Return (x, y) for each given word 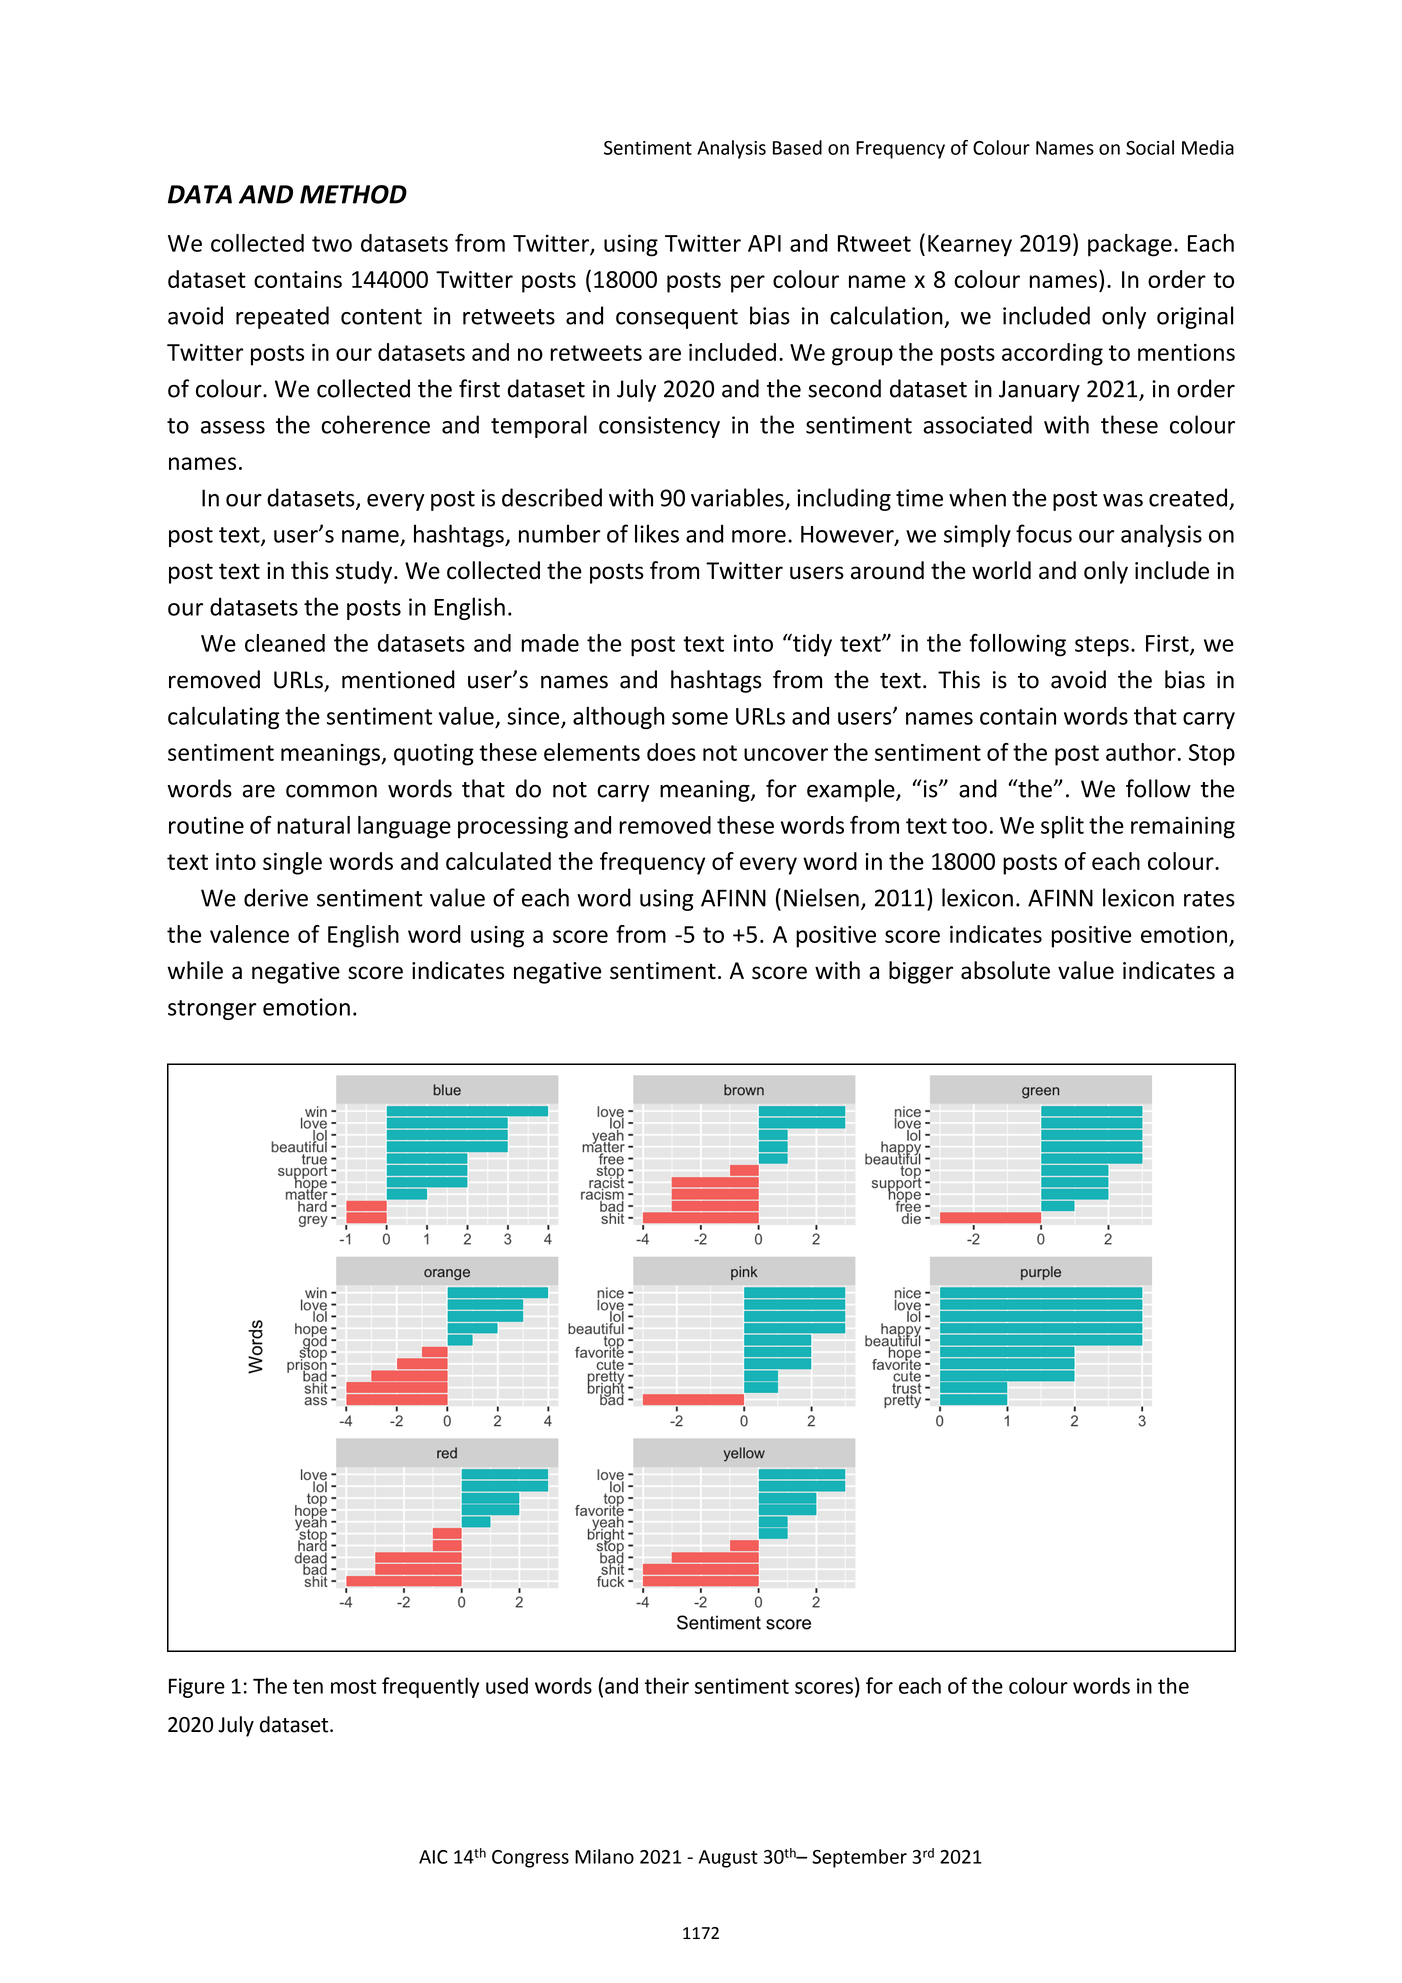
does (671, 752)
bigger (921, 972)
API (764, 243)
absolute (1005, 970)
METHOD (353, 194)
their (667, 1685)
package (1130, 245)
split (1062, 827)
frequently (430, 1687)
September (859, 1858)
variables (738, 498)
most (353, 1686)
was (1123, 500)
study (365, 572)
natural (313, 825)
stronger (212, 1010)
